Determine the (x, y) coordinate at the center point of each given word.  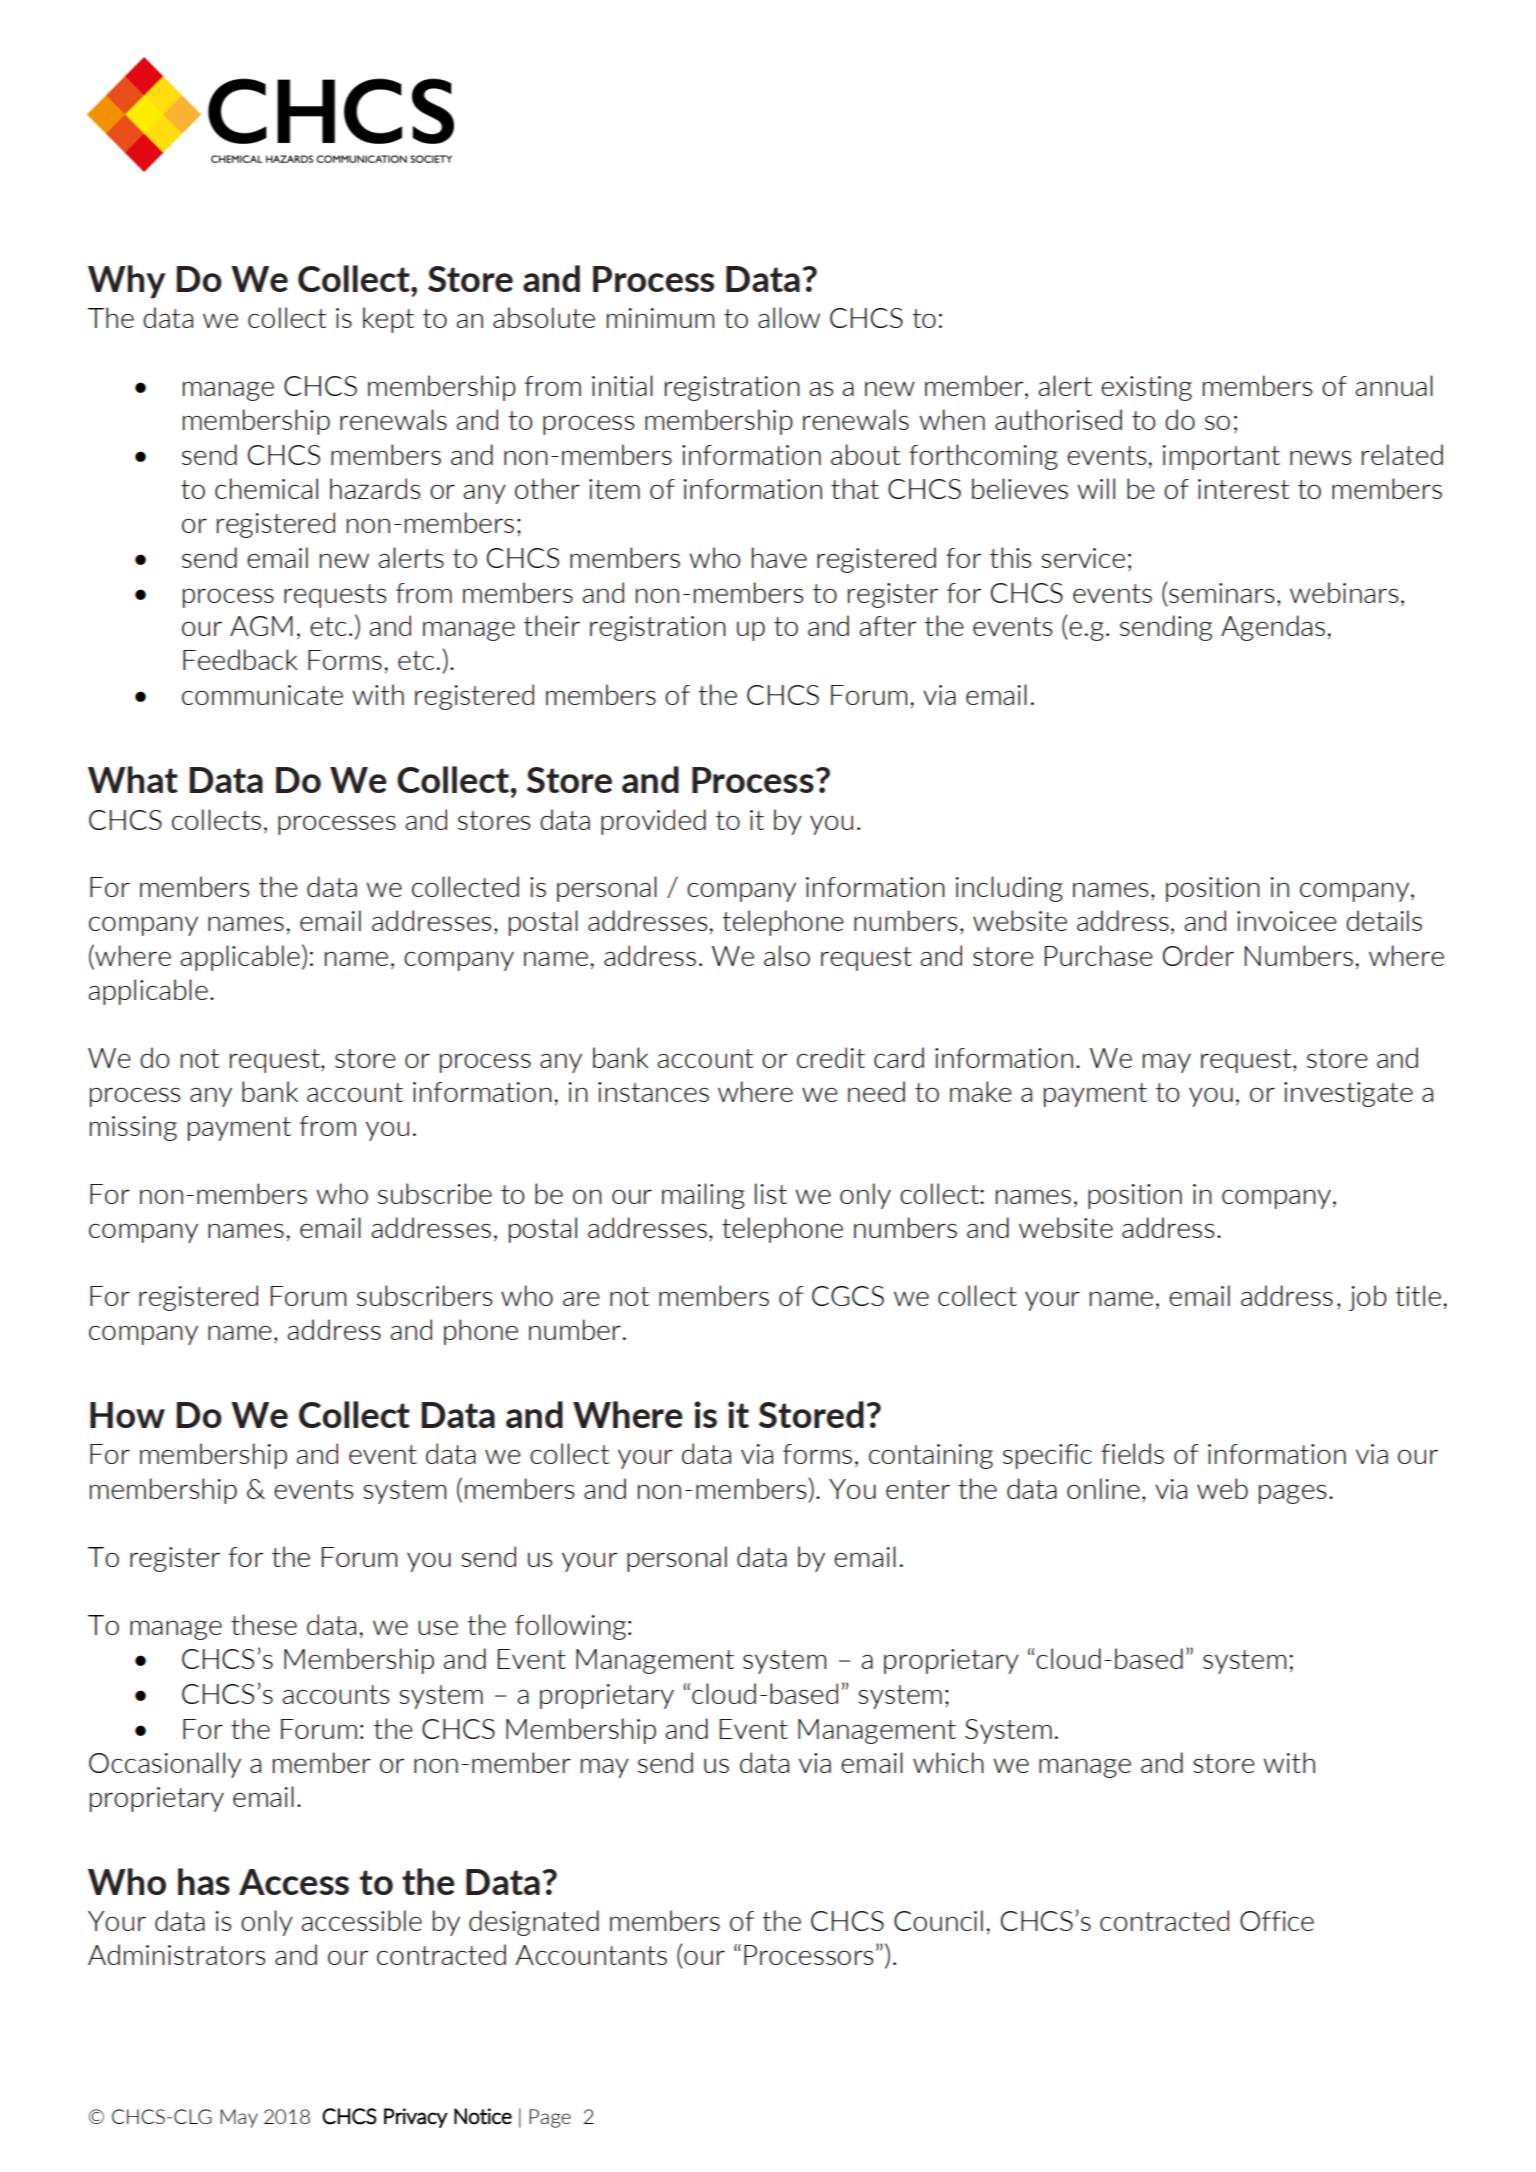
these (264, 1624)
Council (938, 1920)
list (771, 1193)
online (1103, 1488)
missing (133, 1128)
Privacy (416, 2118)
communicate (262, 695)
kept (388, 320)
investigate (1348, 1094)
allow (789, 317)
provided (653, 822)
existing (1146, 388)
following (570, 1627)
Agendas (1273, 628)
